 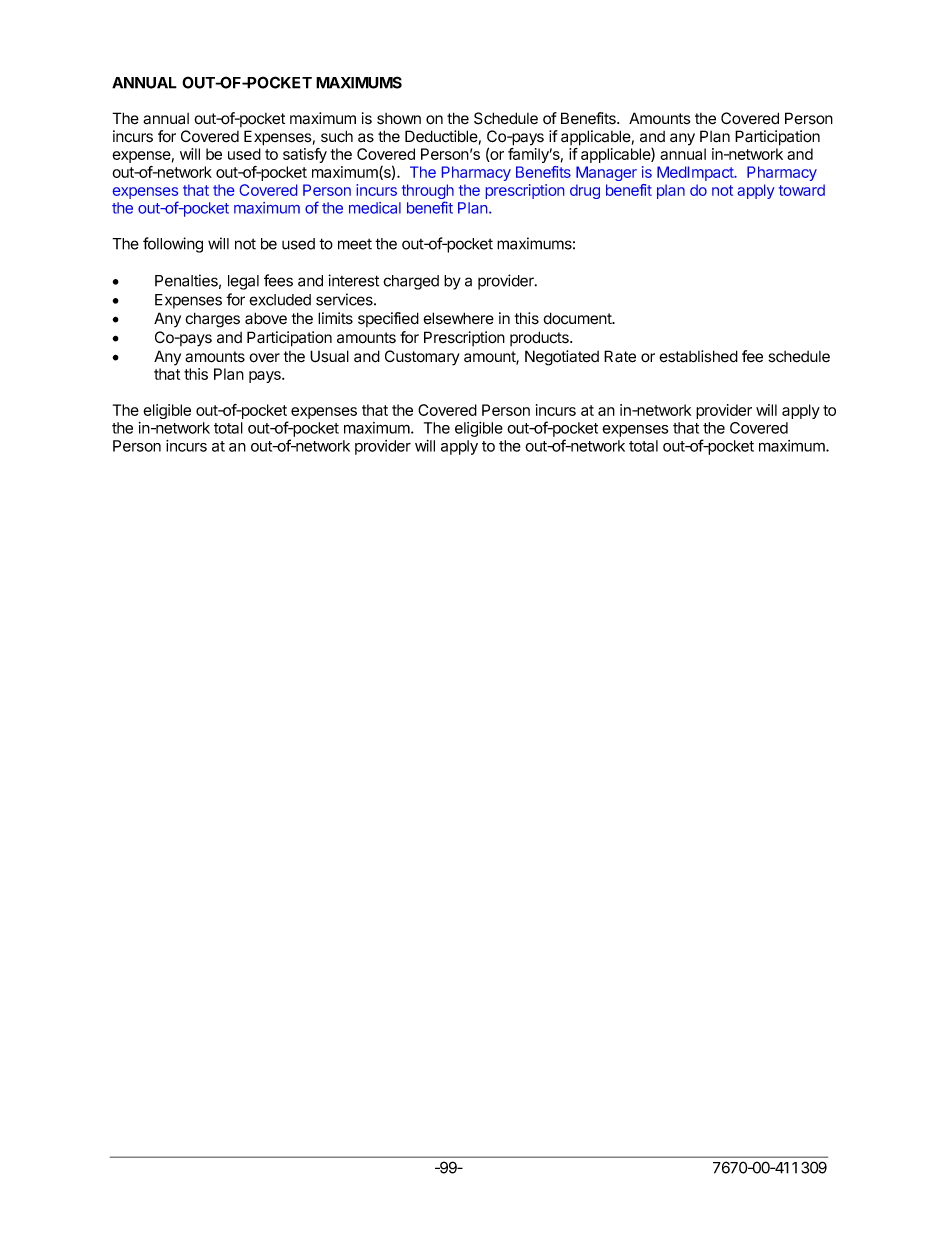 I want to click on toward, so click(x=802, y=190).
